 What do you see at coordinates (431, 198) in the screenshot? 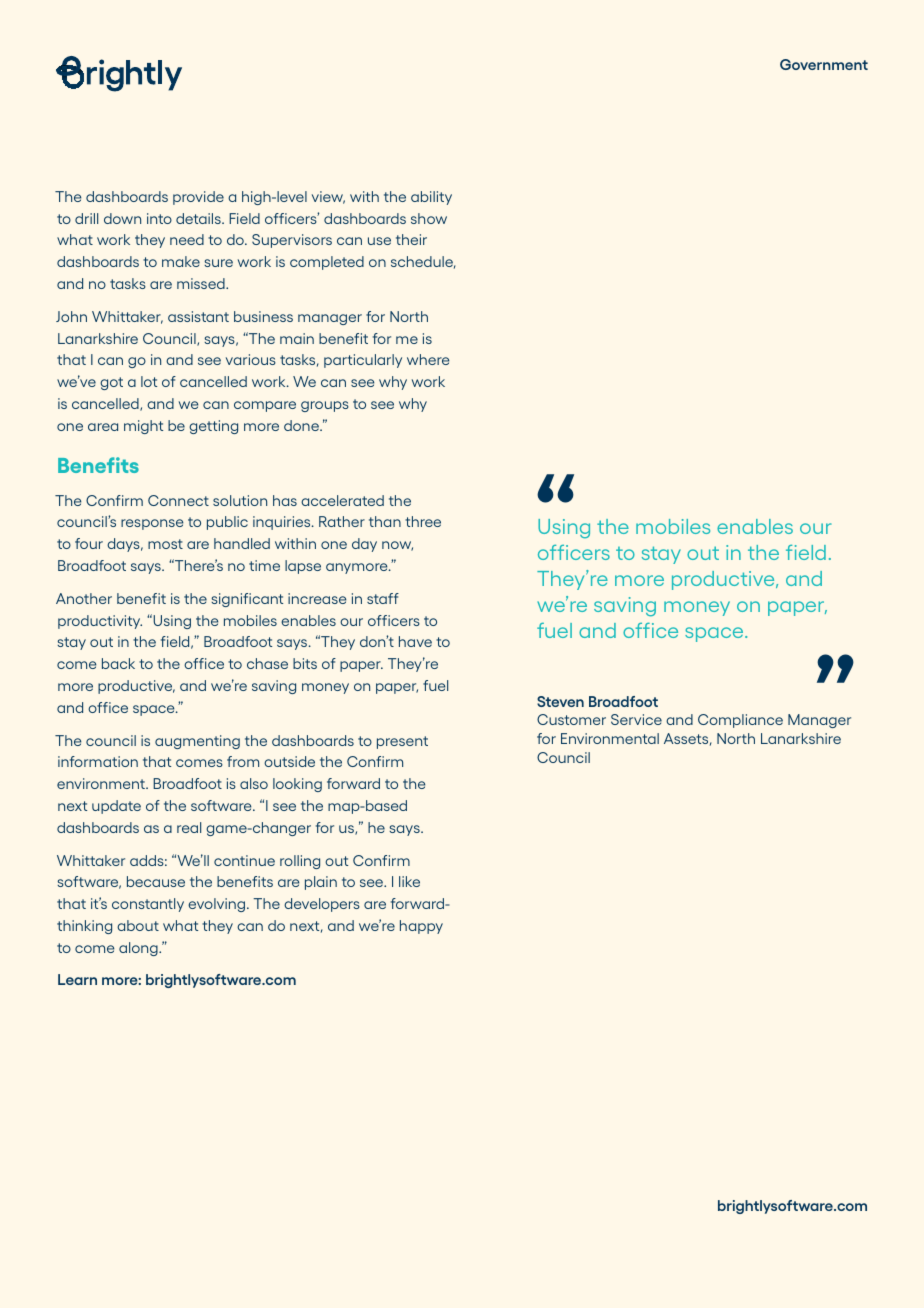
I see `ability` at bounding box center [431, 198].
